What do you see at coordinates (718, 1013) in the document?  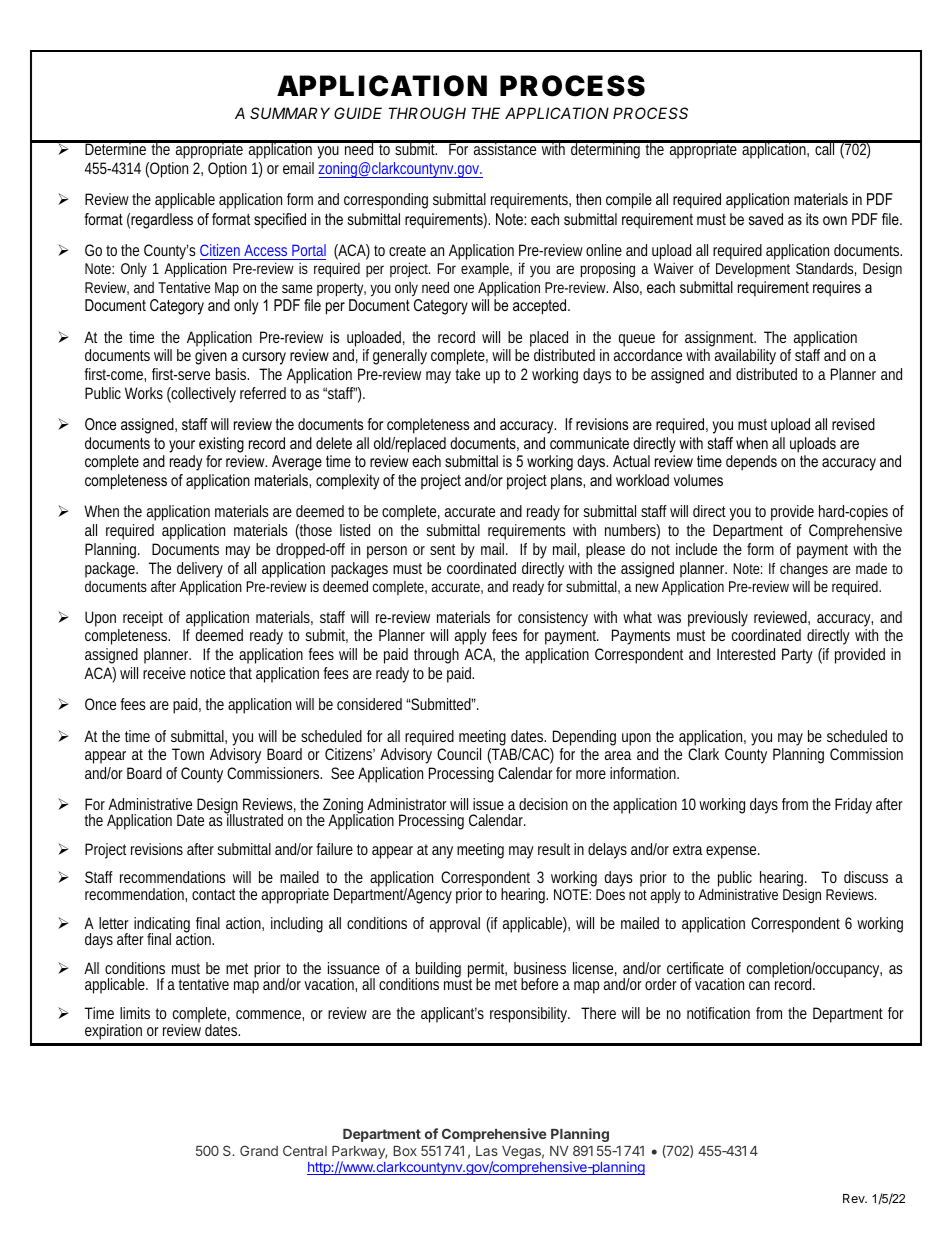 I see `notification` at bounding box center [718, 1013].
